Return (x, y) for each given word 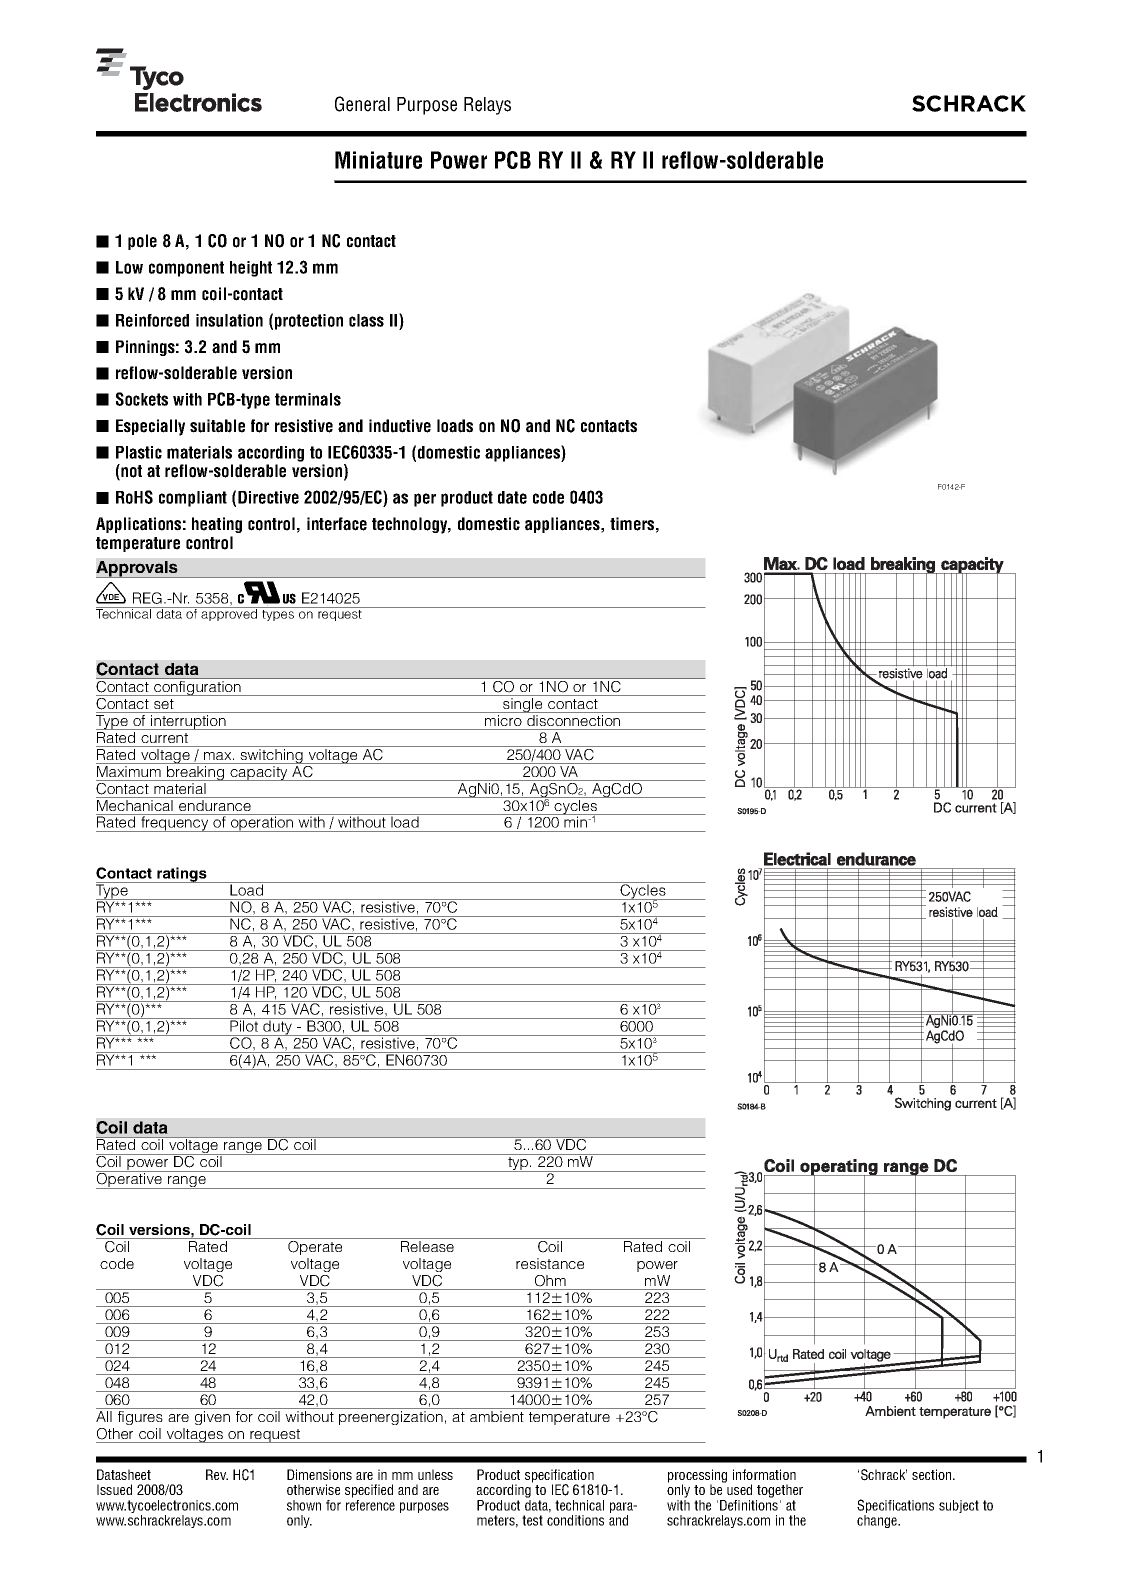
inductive (400, 426)
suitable (217, 426)
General (362, 104)
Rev (217, 1474)
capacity (259, 773)
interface (337, 524)
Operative (130, 1180)
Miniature (378, 160)
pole (142, 242)
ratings (182, 875)
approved (230, 614)
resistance (550, 1263)
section (933, 1474)
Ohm (550, 1281)
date (512, 497)
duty (277, 1027)
